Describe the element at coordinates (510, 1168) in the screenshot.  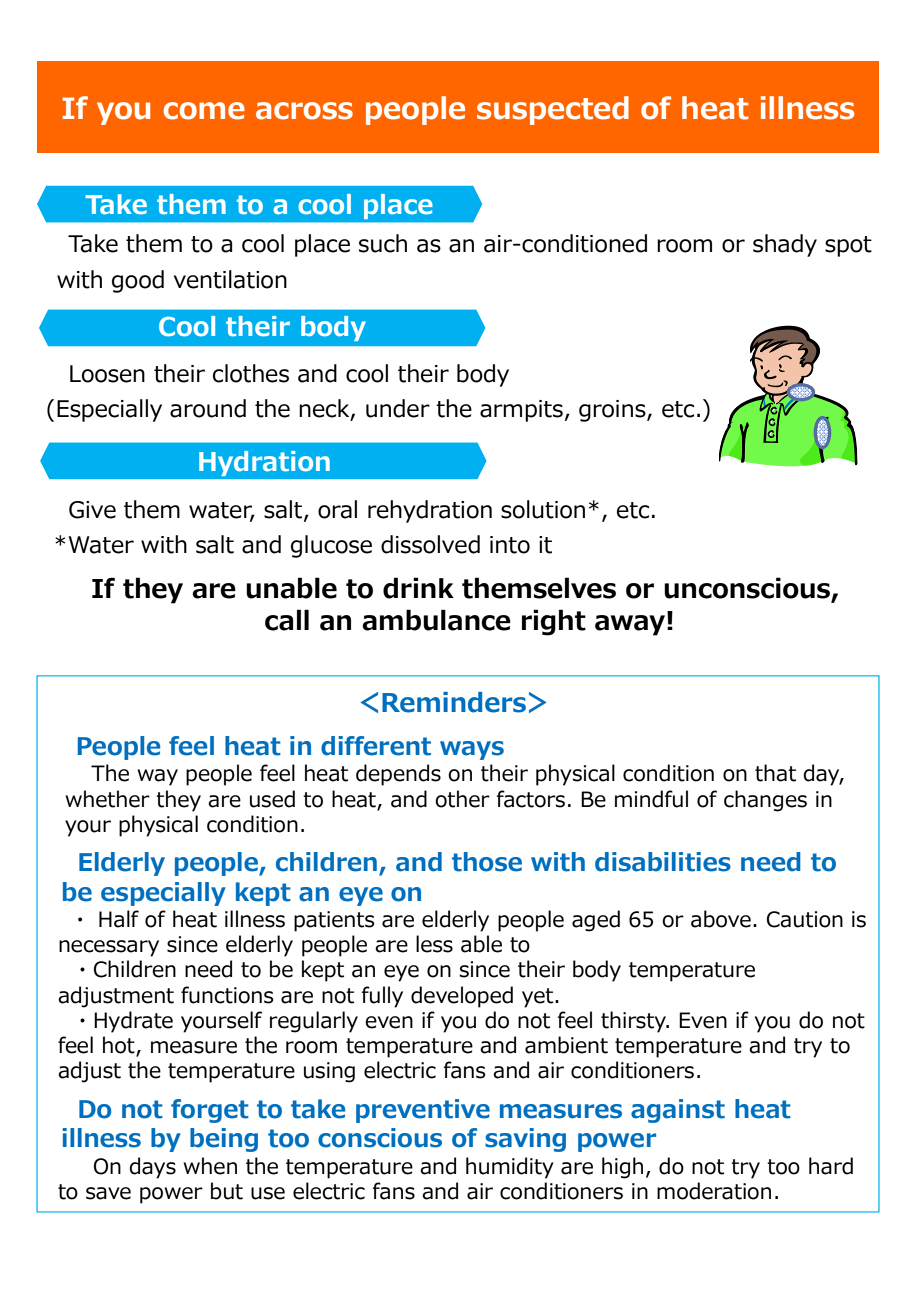
I see `humidity` at that location.
